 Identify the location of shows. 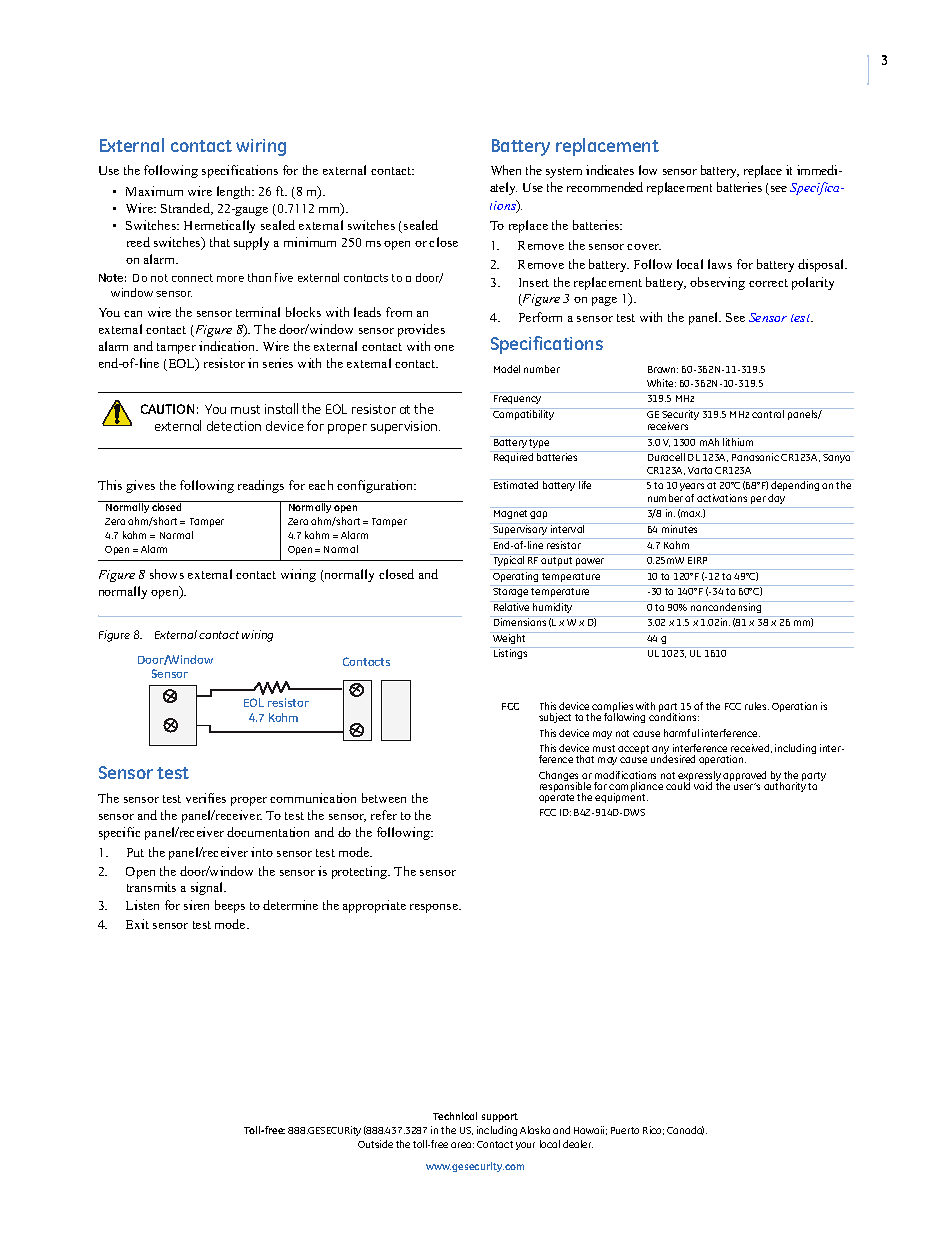
(167, 574).
